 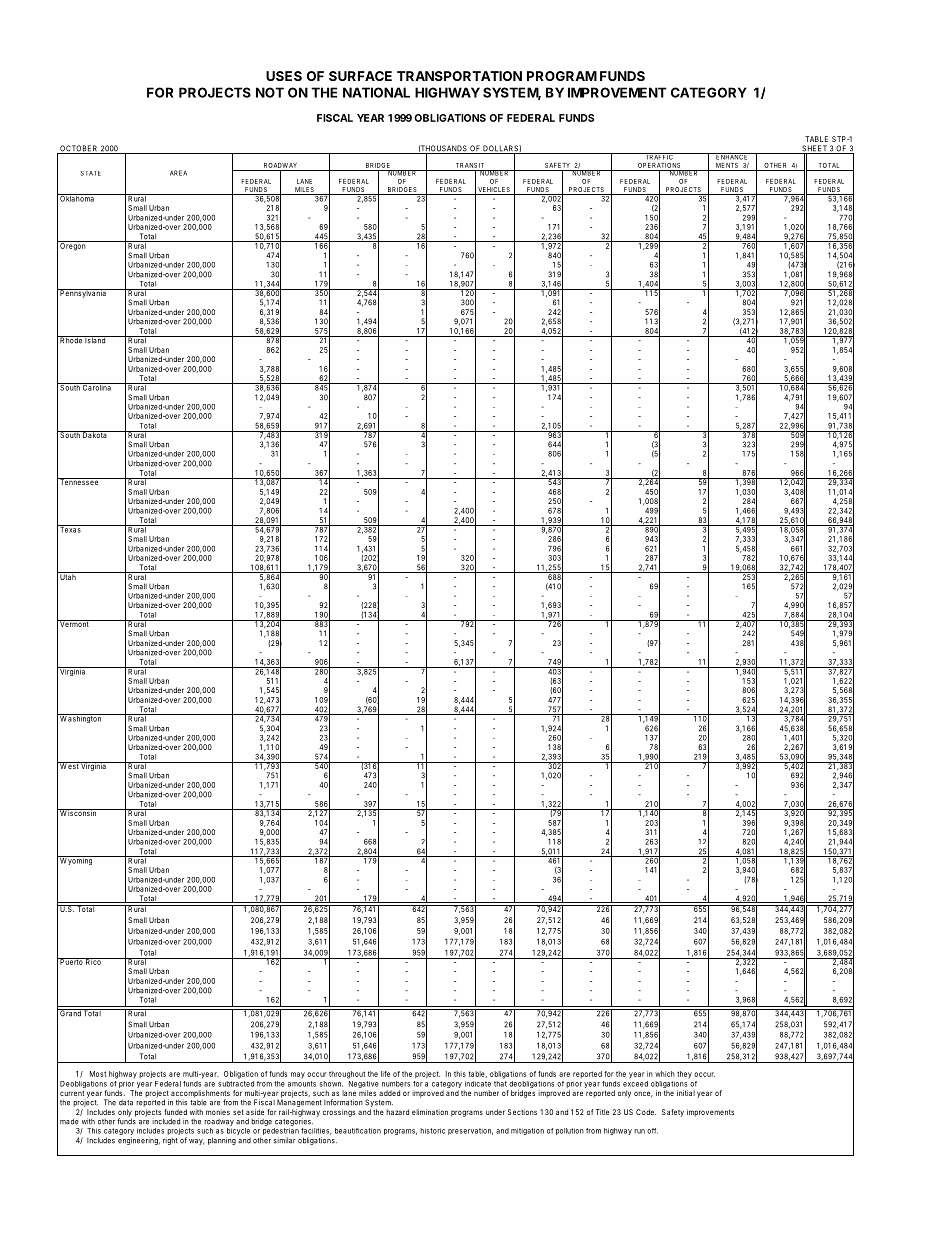 What do you see at coordinates (732, 156) in the document?
I see `ENHANCE` at bounding box center [732, 156].
